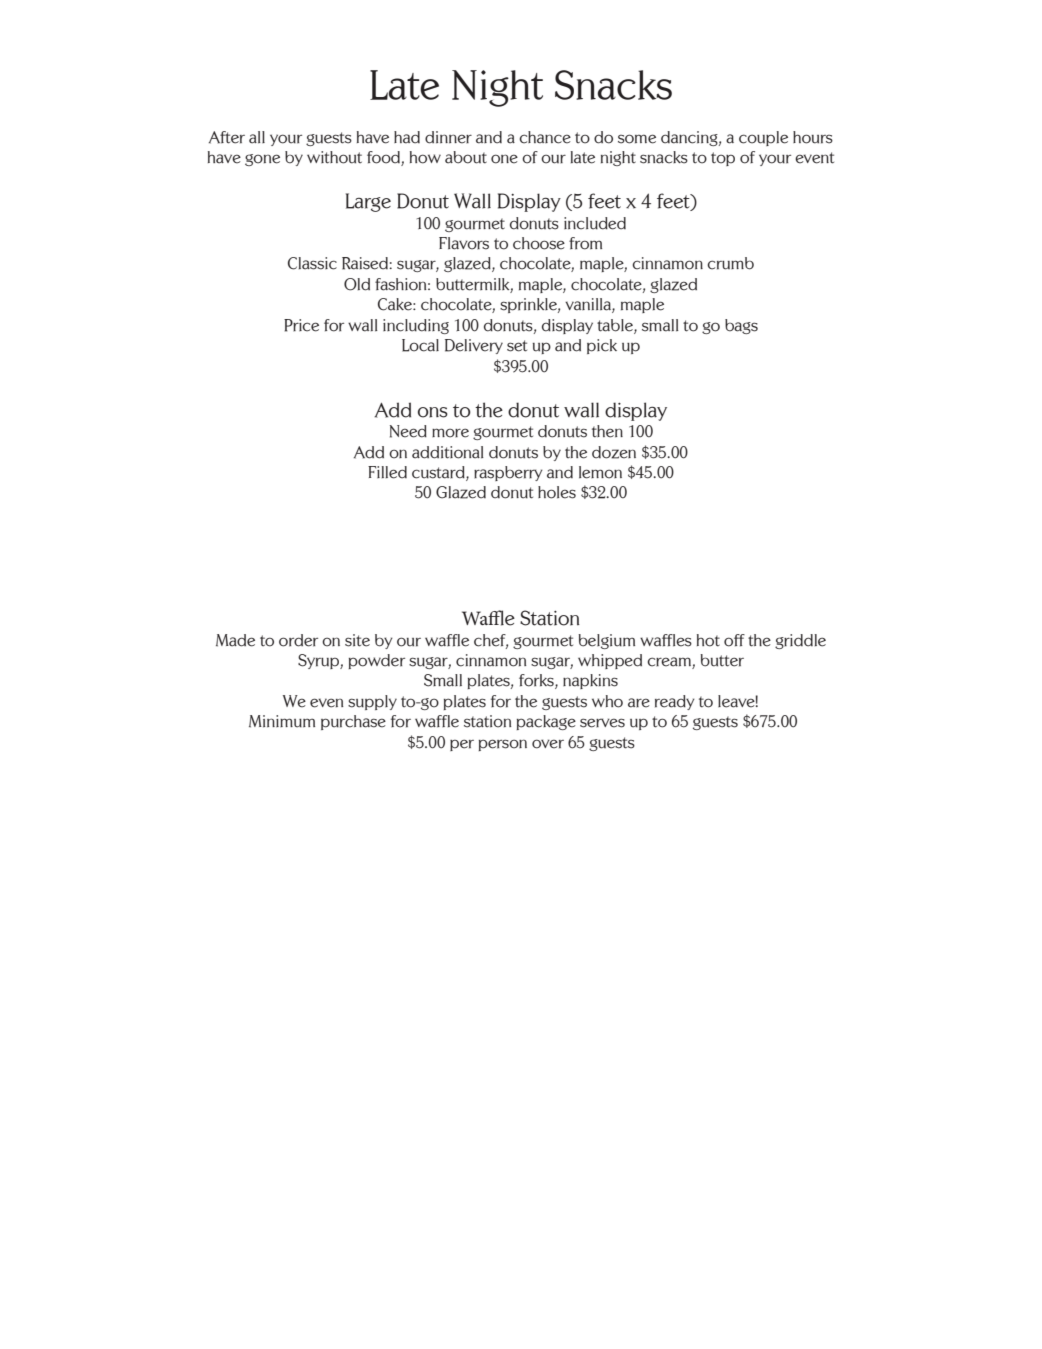 Image resolution: width=1042 pixels, height=1349 pixels. I want to click on top, so click(723, 159).
